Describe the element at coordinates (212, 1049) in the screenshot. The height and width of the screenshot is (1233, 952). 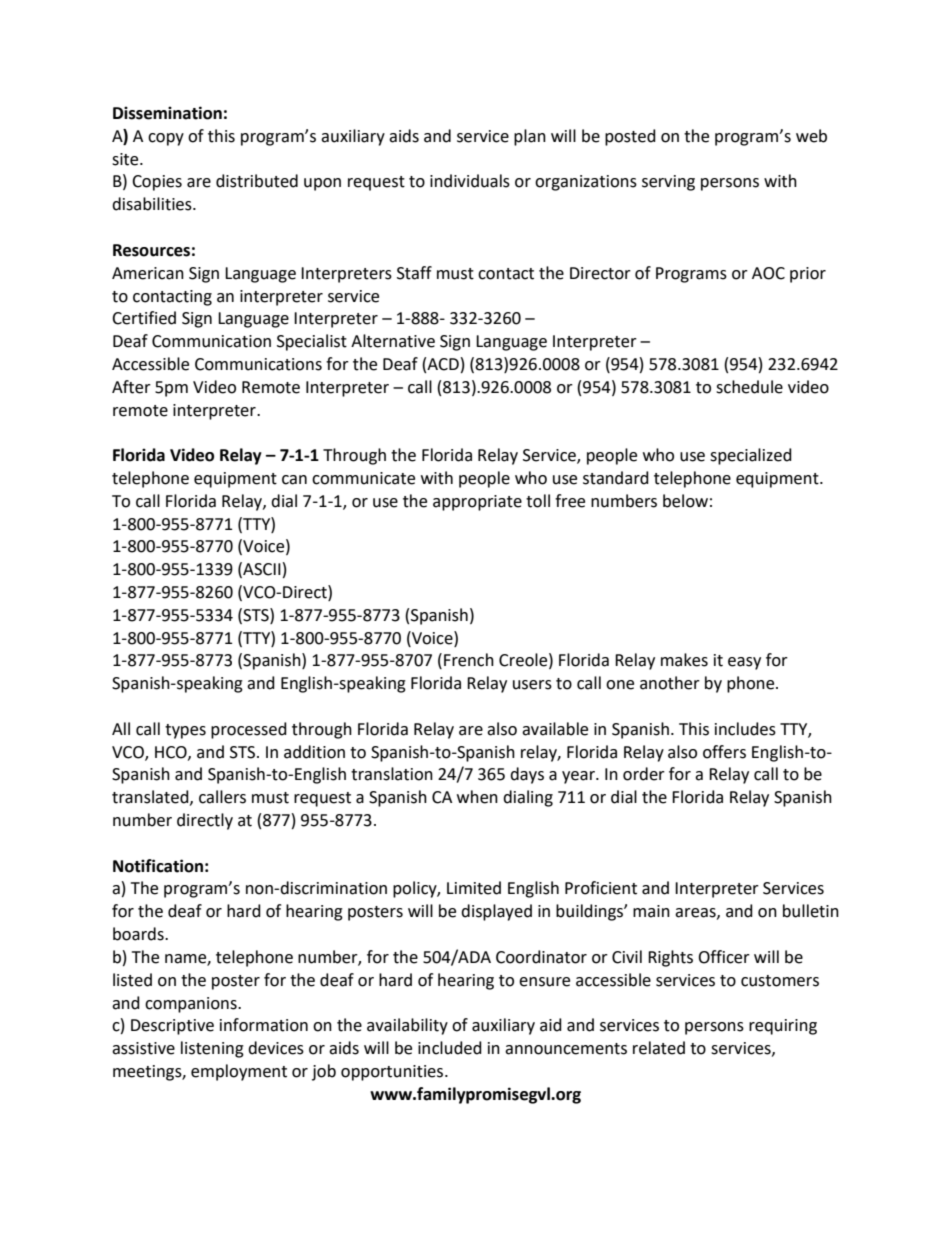
I see `listening` at that location.
